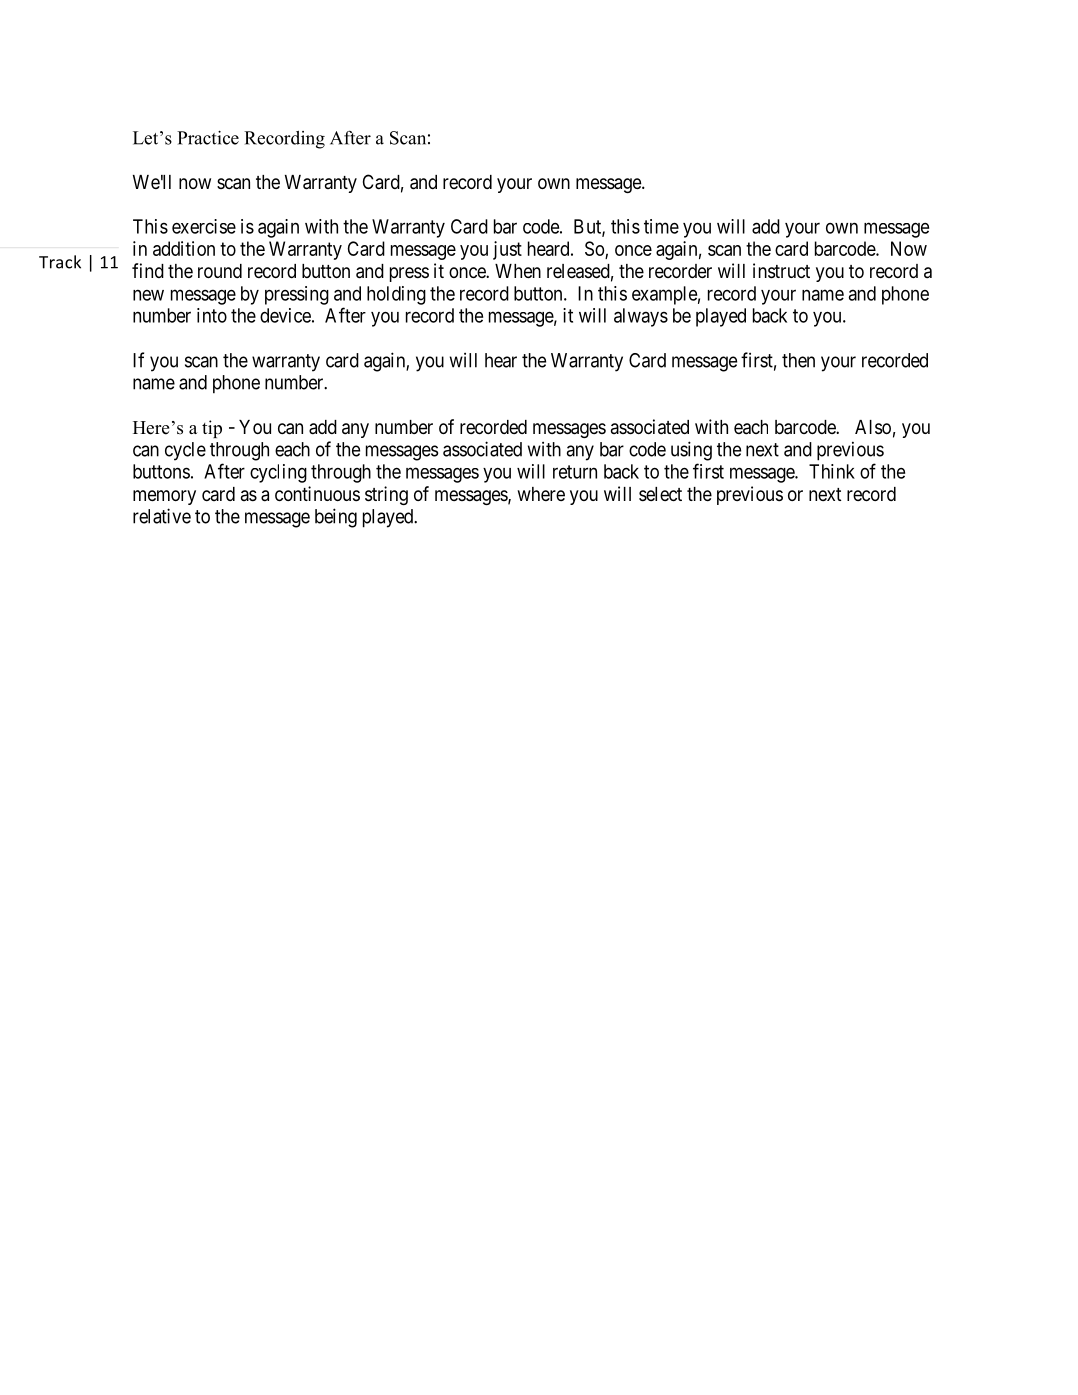  I want to click on into, so click(212, 315).
